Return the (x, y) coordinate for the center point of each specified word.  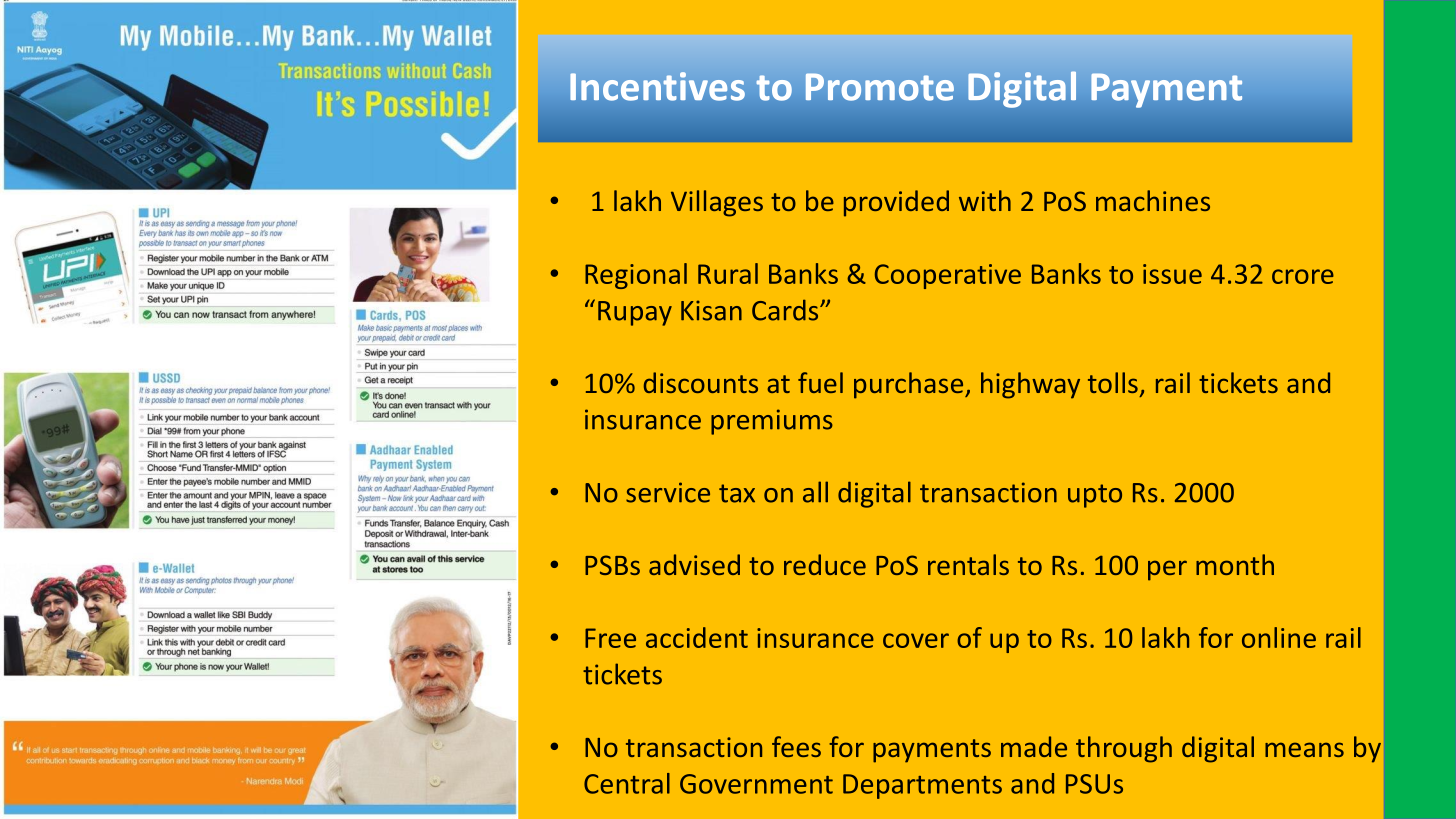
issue (1172, 274)
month (1235, 564)
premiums (772, 422)
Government (756, 784)
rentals (968, 564)
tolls (1113, 382)
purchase (910, 385)
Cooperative (948, 276)
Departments (922, 786)
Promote (880, 87)
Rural (728, 273)
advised (694, 564)
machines (1153, 200)
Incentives (657, 86)
